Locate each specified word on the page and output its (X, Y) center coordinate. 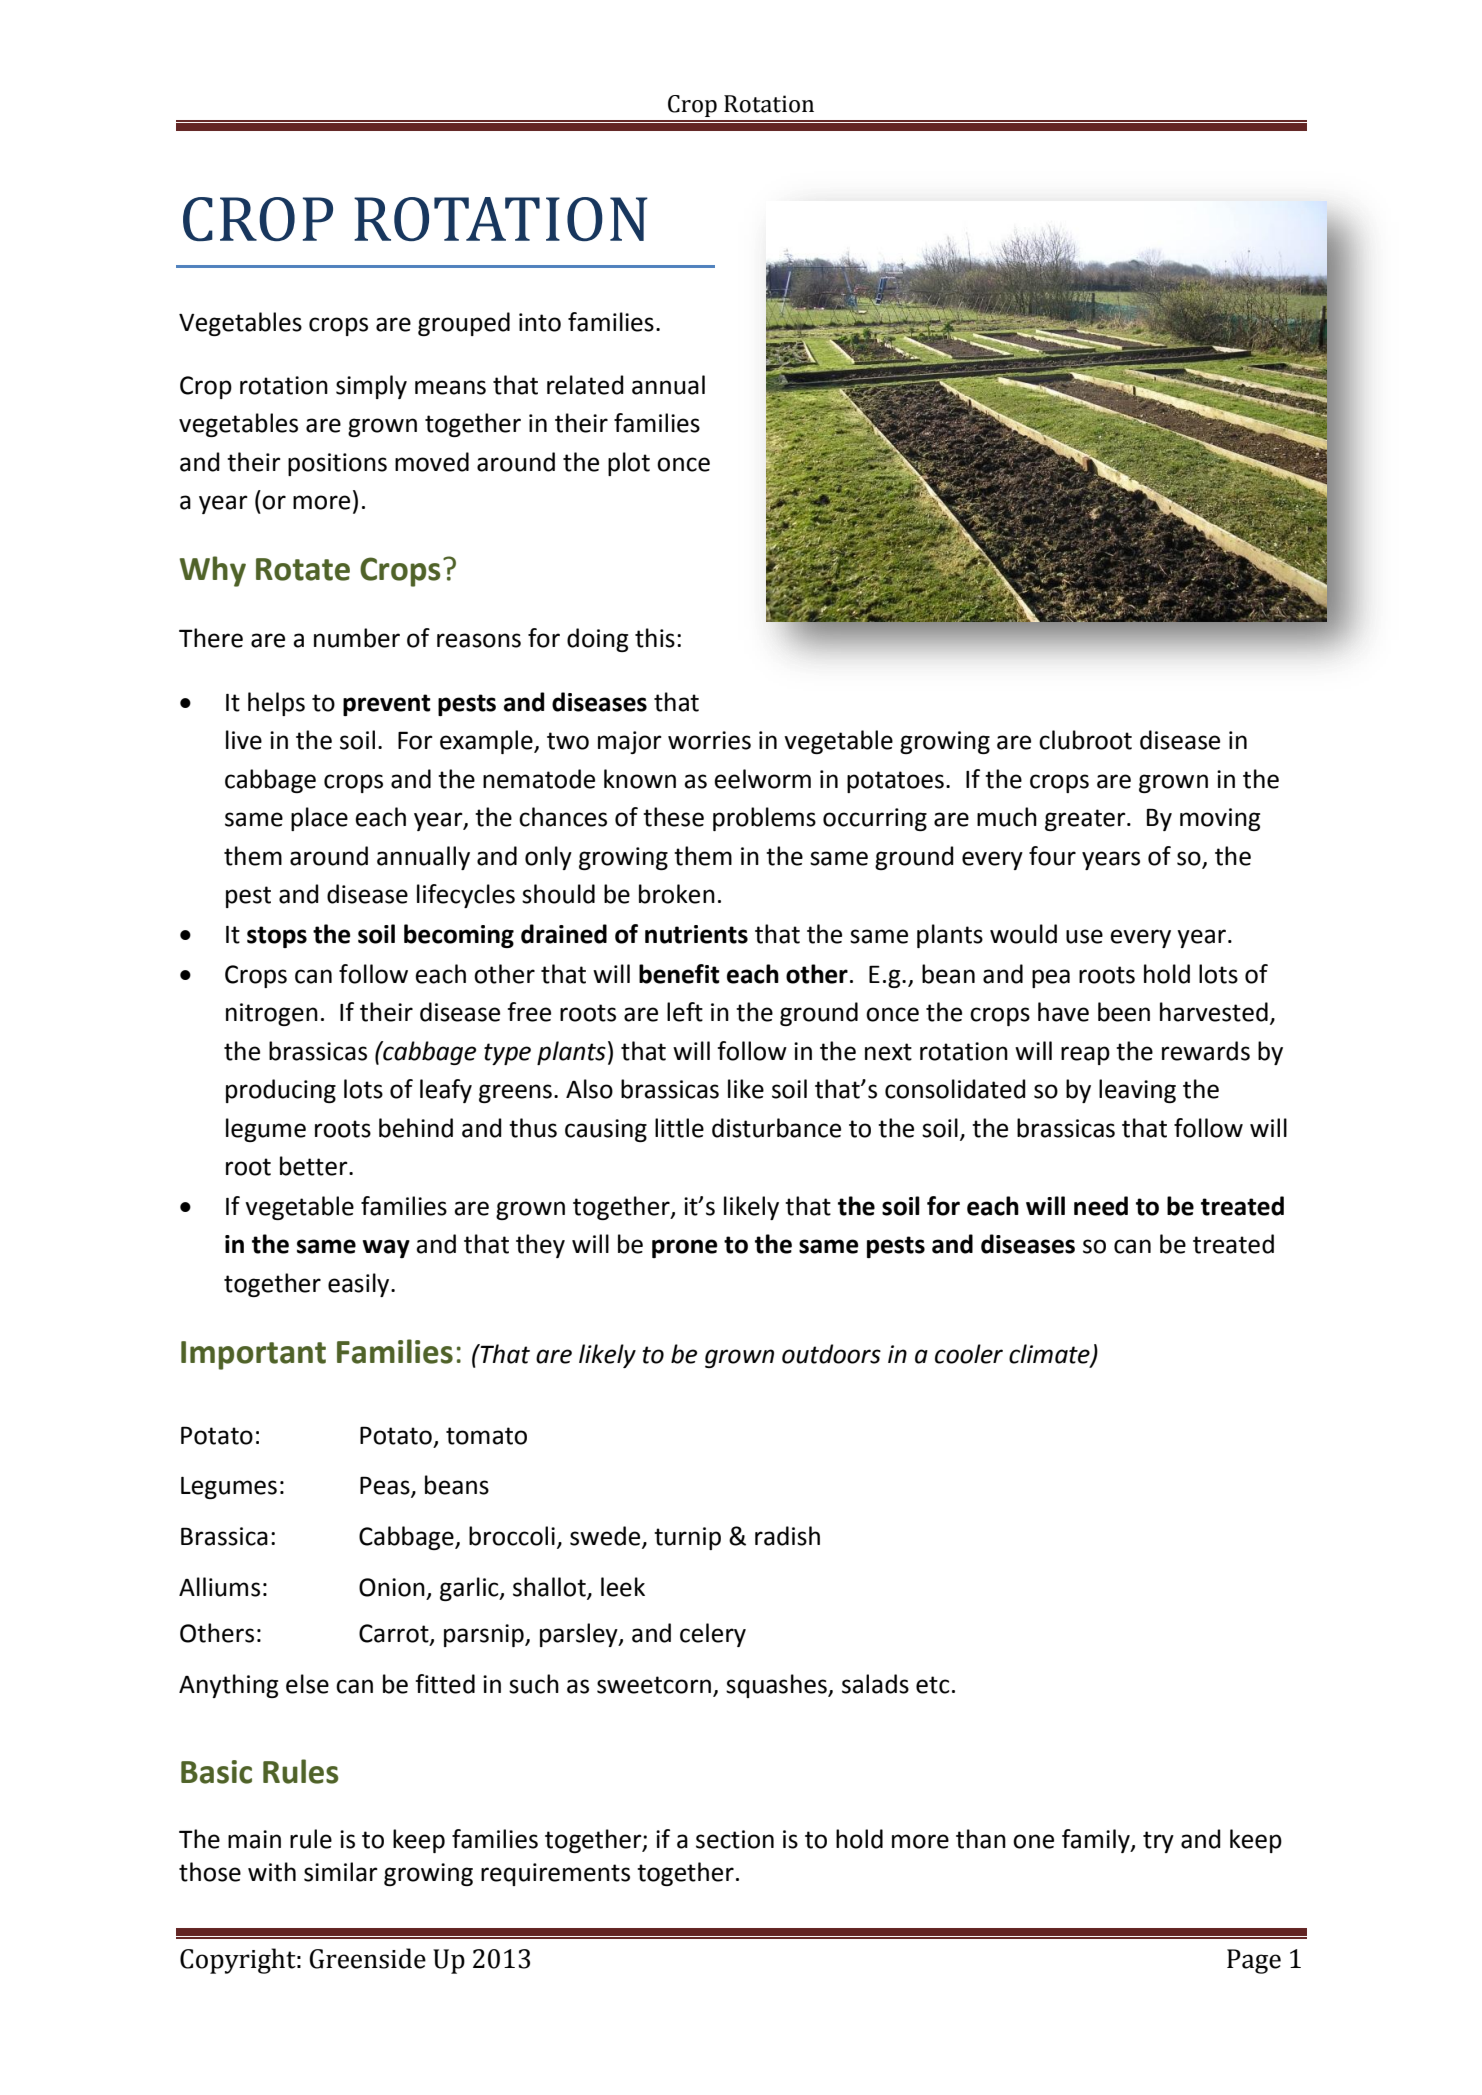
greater (1086, 820)
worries (709, 740)
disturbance (776, 1128)
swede (606, 1537)
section (735, 1839)
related (585, 385)
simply (371, 387)
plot (629, 464)
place (319, 819)
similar (341, 1872)
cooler (969, 1354)
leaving (1137, 1091)
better (315, 1166)
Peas (386, 1486)
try (1158, 1842)
